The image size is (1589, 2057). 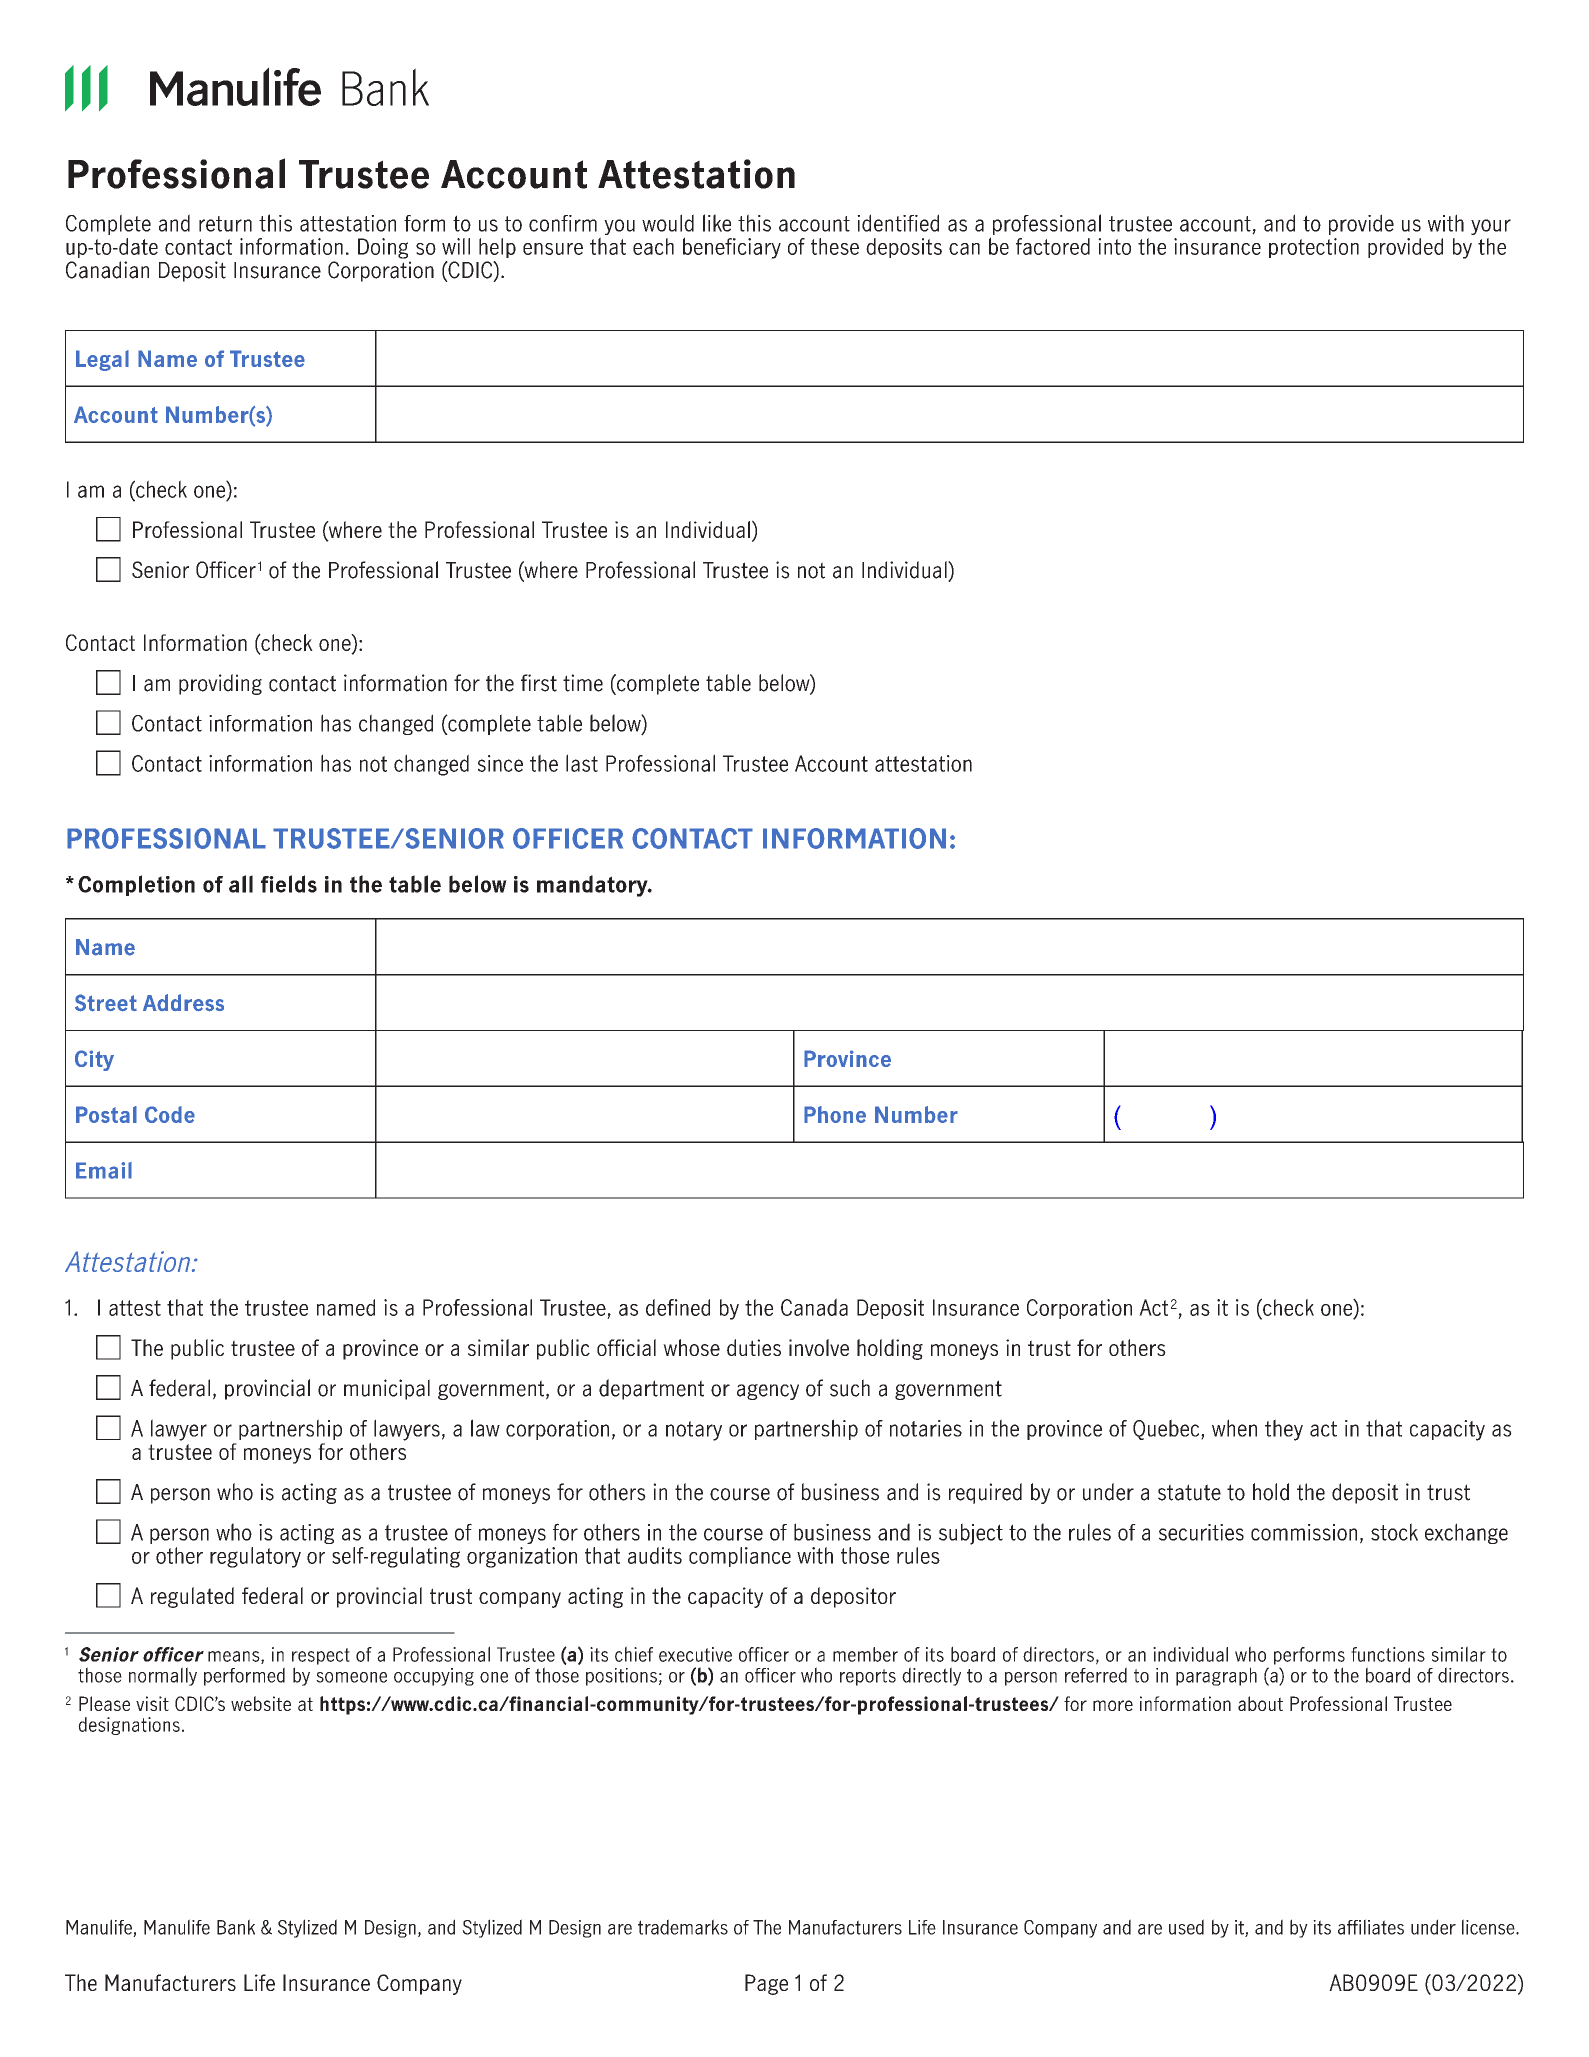 I want to click on return, so click(x=225, y=224).
